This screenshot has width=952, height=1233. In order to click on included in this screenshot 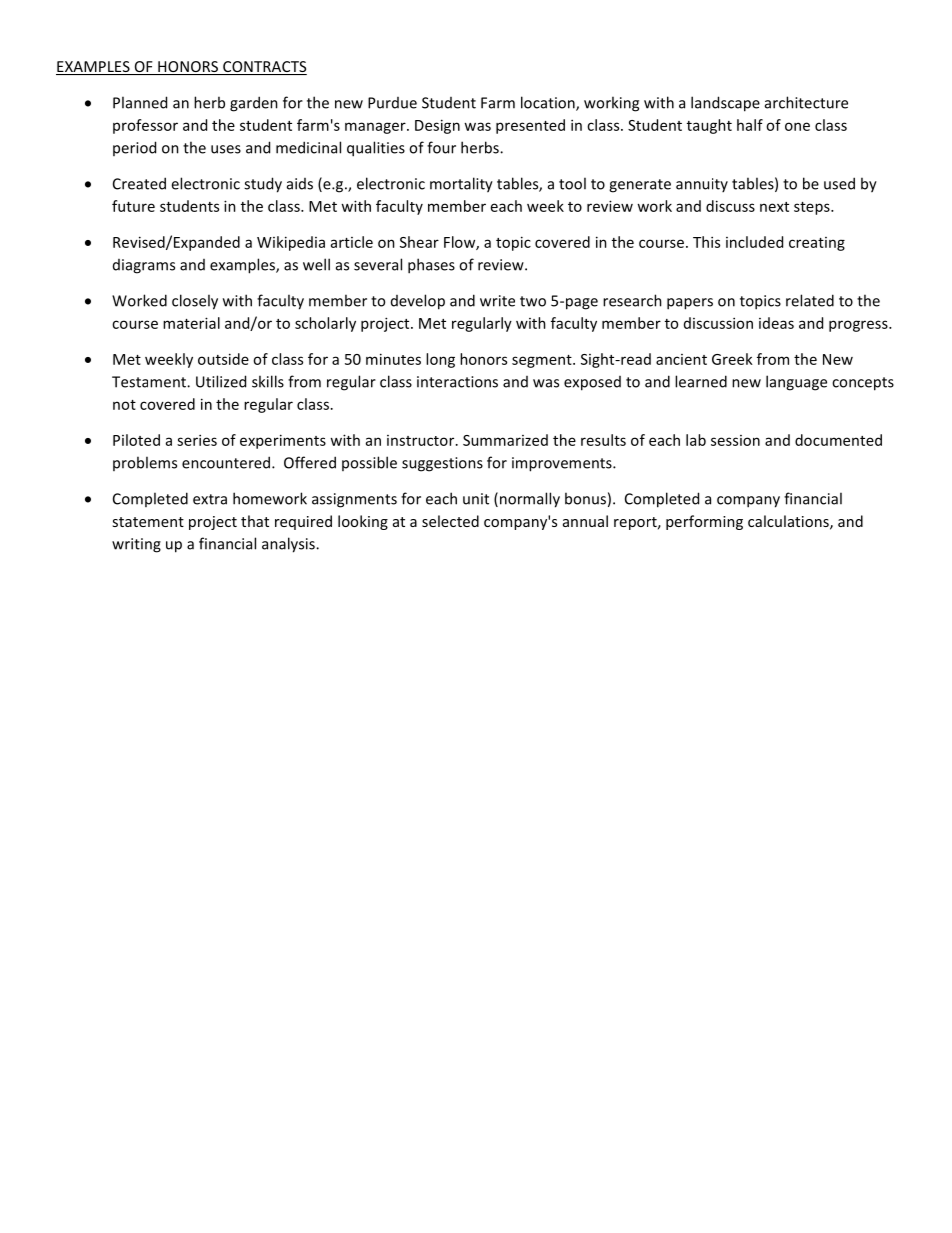, I will do `click(754, 242)`.
